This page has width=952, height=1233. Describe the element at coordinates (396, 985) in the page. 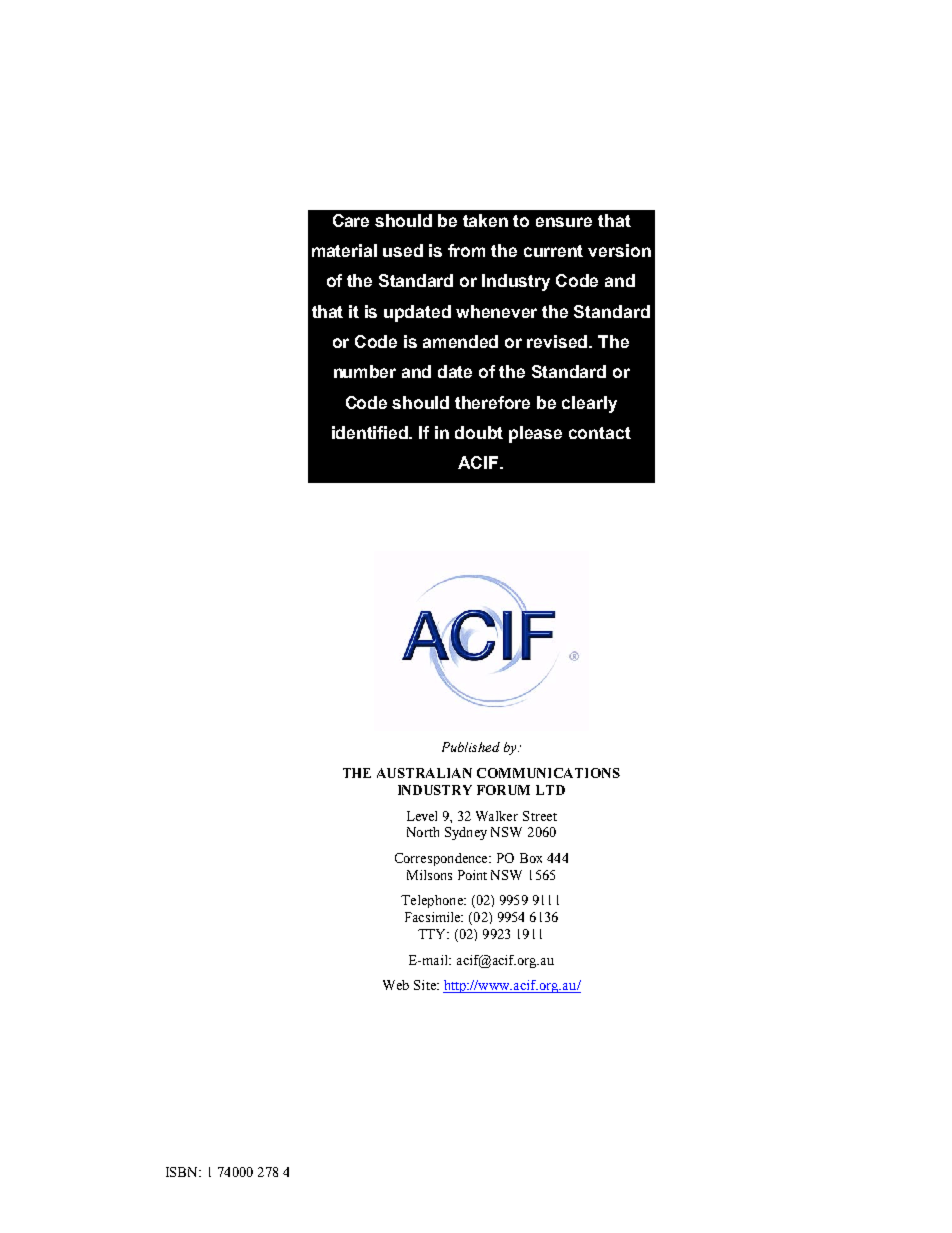

I see `Web` at that location.
